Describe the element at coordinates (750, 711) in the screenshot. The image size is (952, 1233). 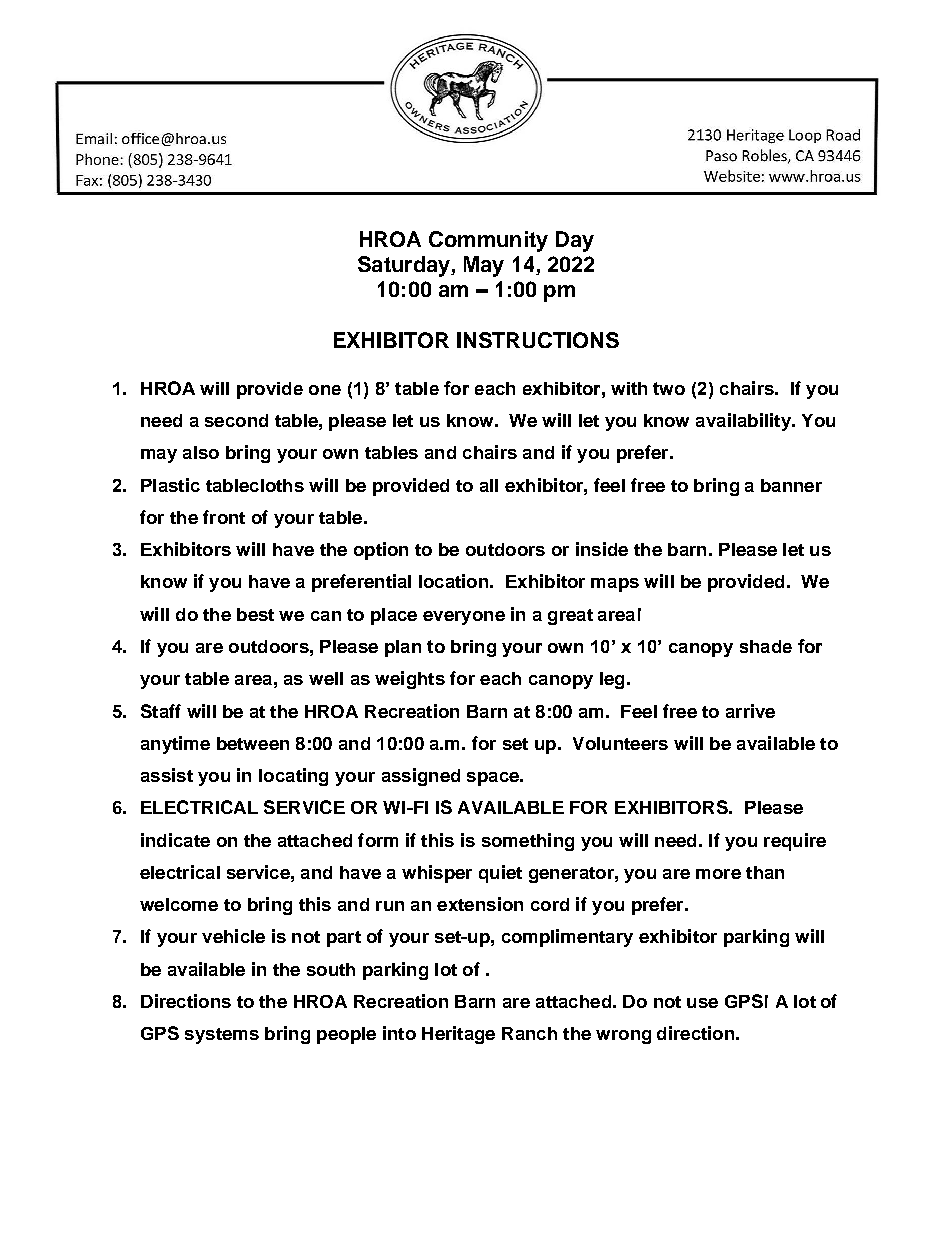
I see `arrive` at that location.
